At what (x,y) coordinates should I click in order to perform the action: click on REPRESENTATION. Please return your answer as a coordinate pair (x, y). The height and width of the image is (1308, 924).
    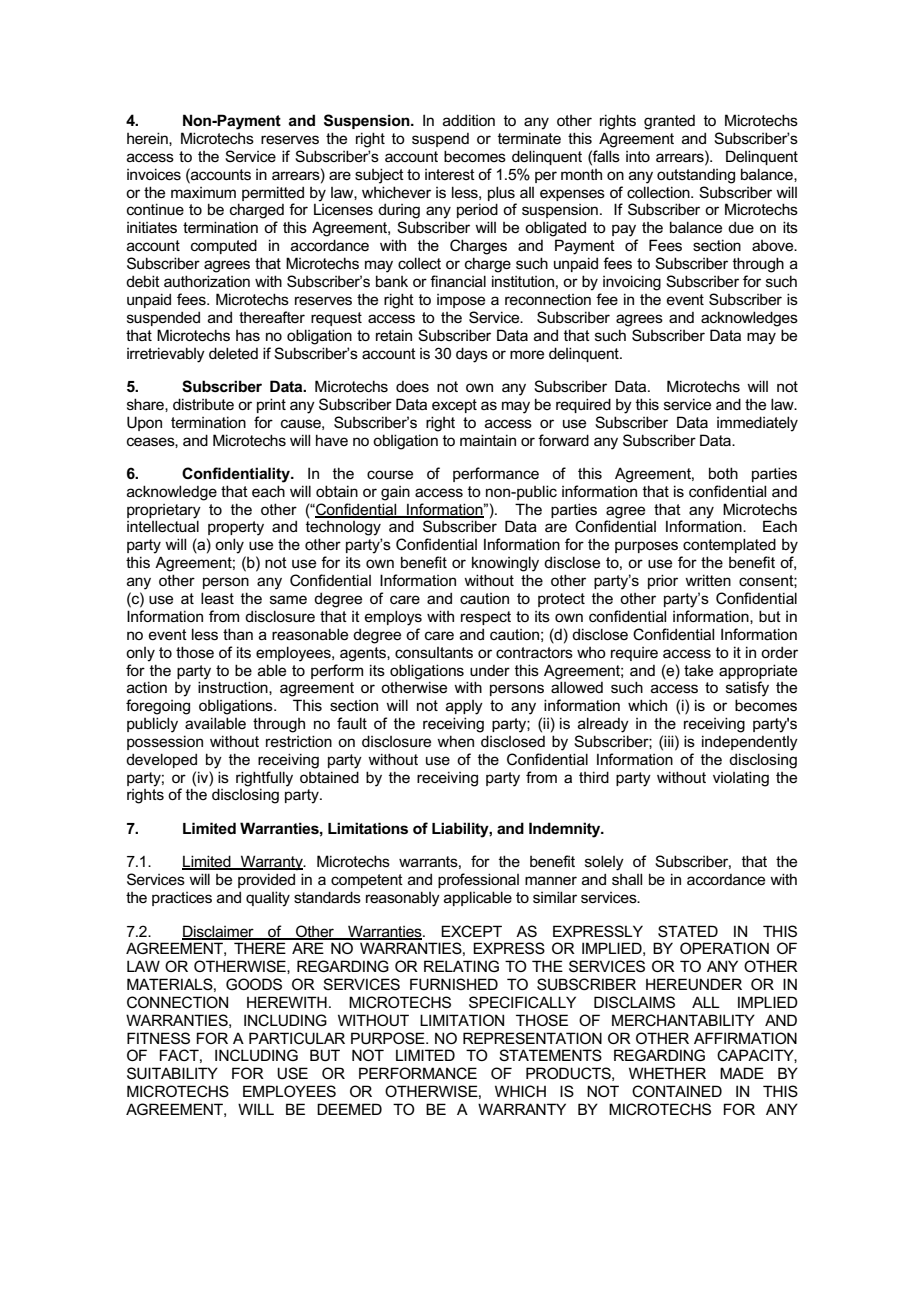
    Looking at the image, I should click on (532, 1038).
